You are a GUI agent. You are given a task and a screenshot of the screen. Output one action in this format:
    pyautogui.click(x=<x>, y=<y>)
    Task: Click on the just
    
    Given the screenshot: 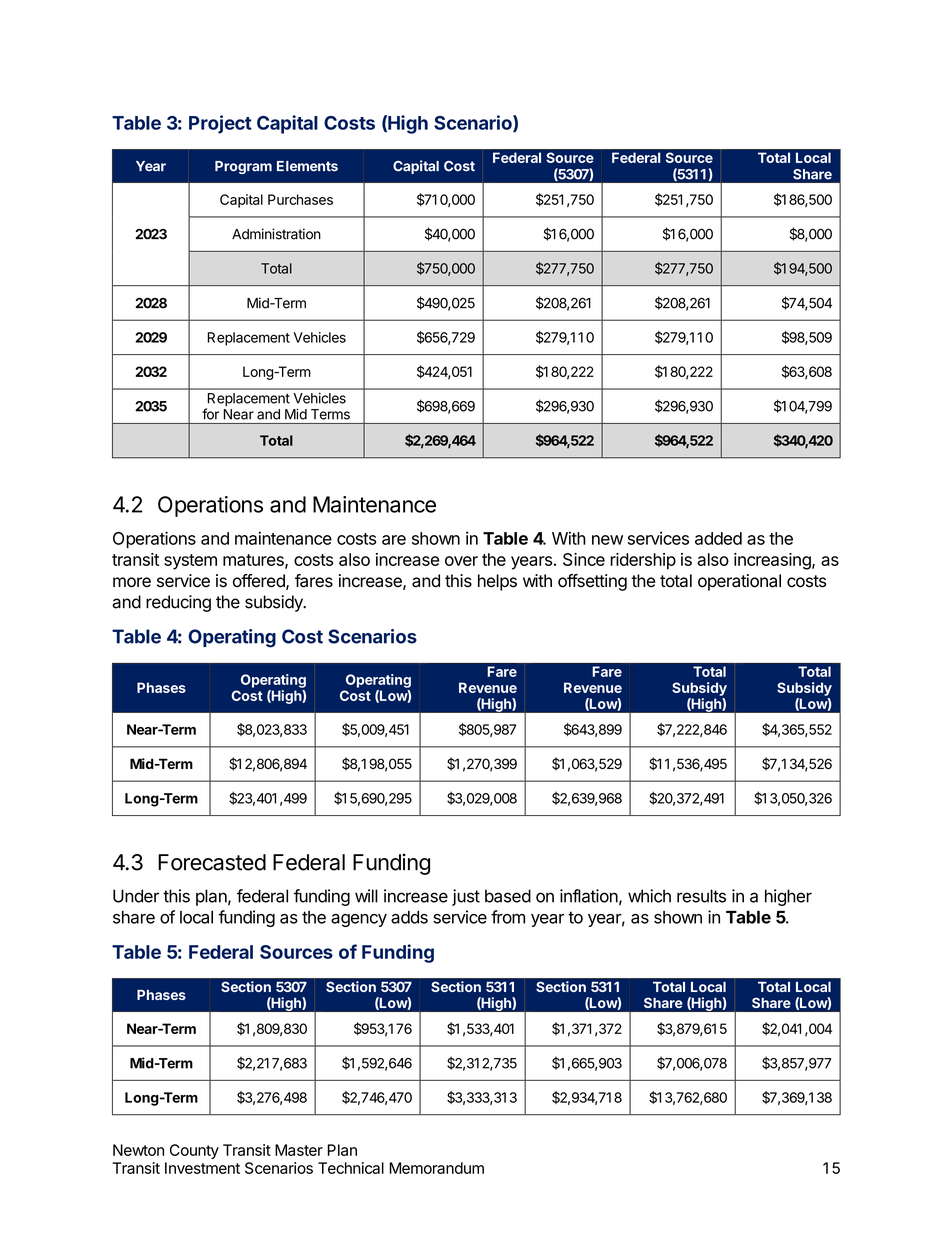 What is the action you would take?
    pyautogui.click(x=466, y=897)
